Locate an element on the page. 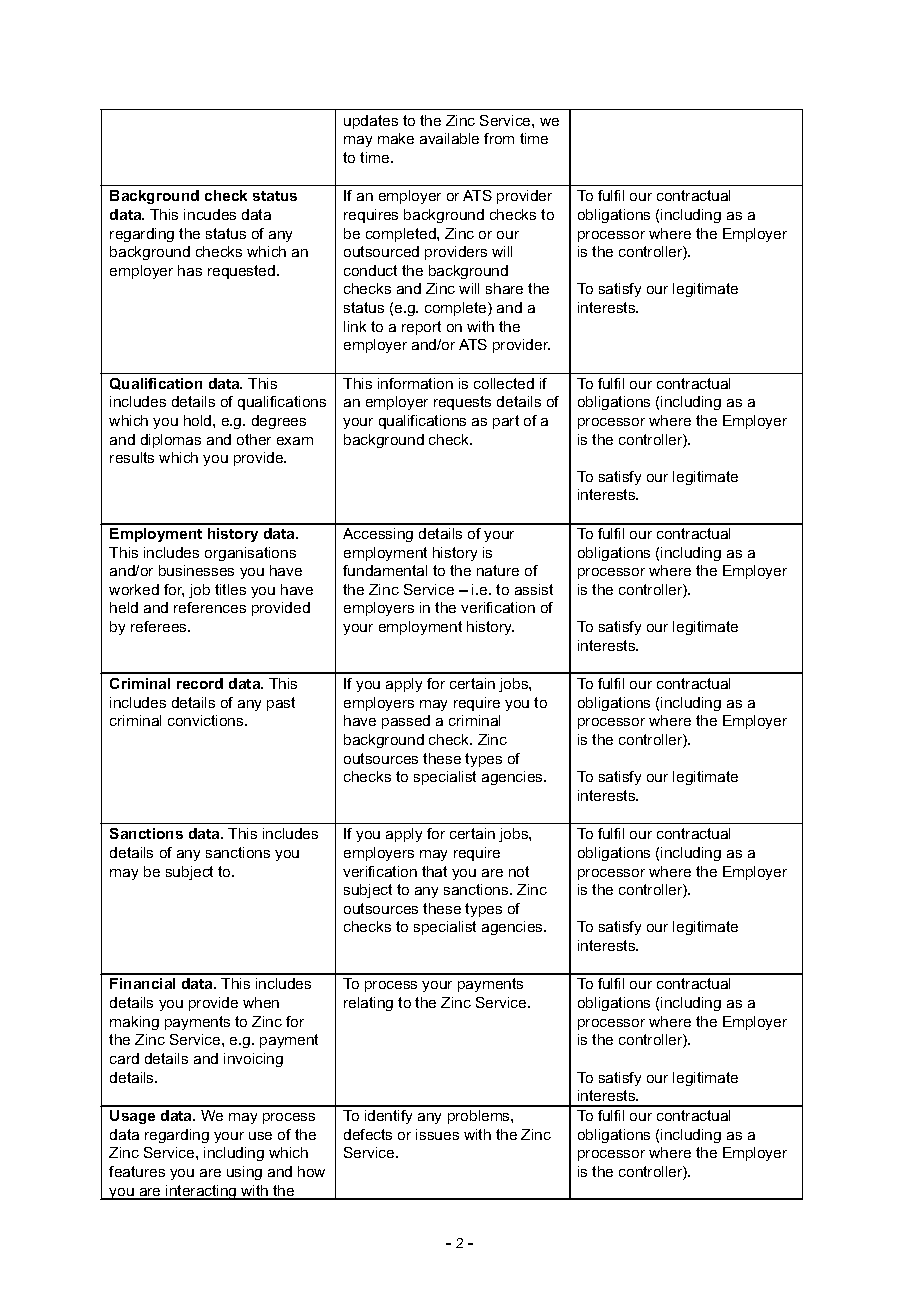 The image size is (924, 1307). how is located at coordinates (311, 1171).
